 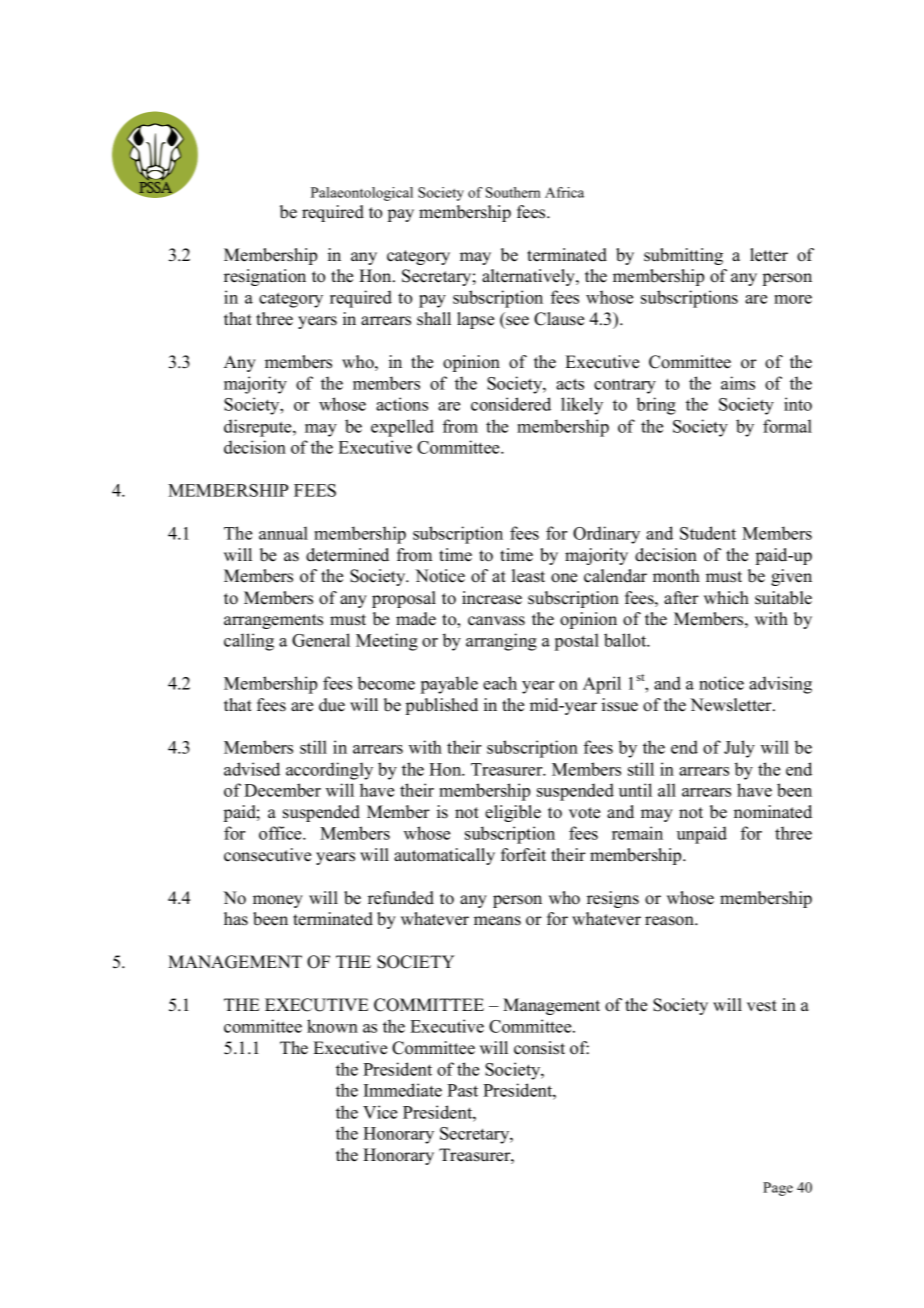 What do you see at coordinates (683, 256) in the image?
I see `submitting` at bounding box center [683, 256].
